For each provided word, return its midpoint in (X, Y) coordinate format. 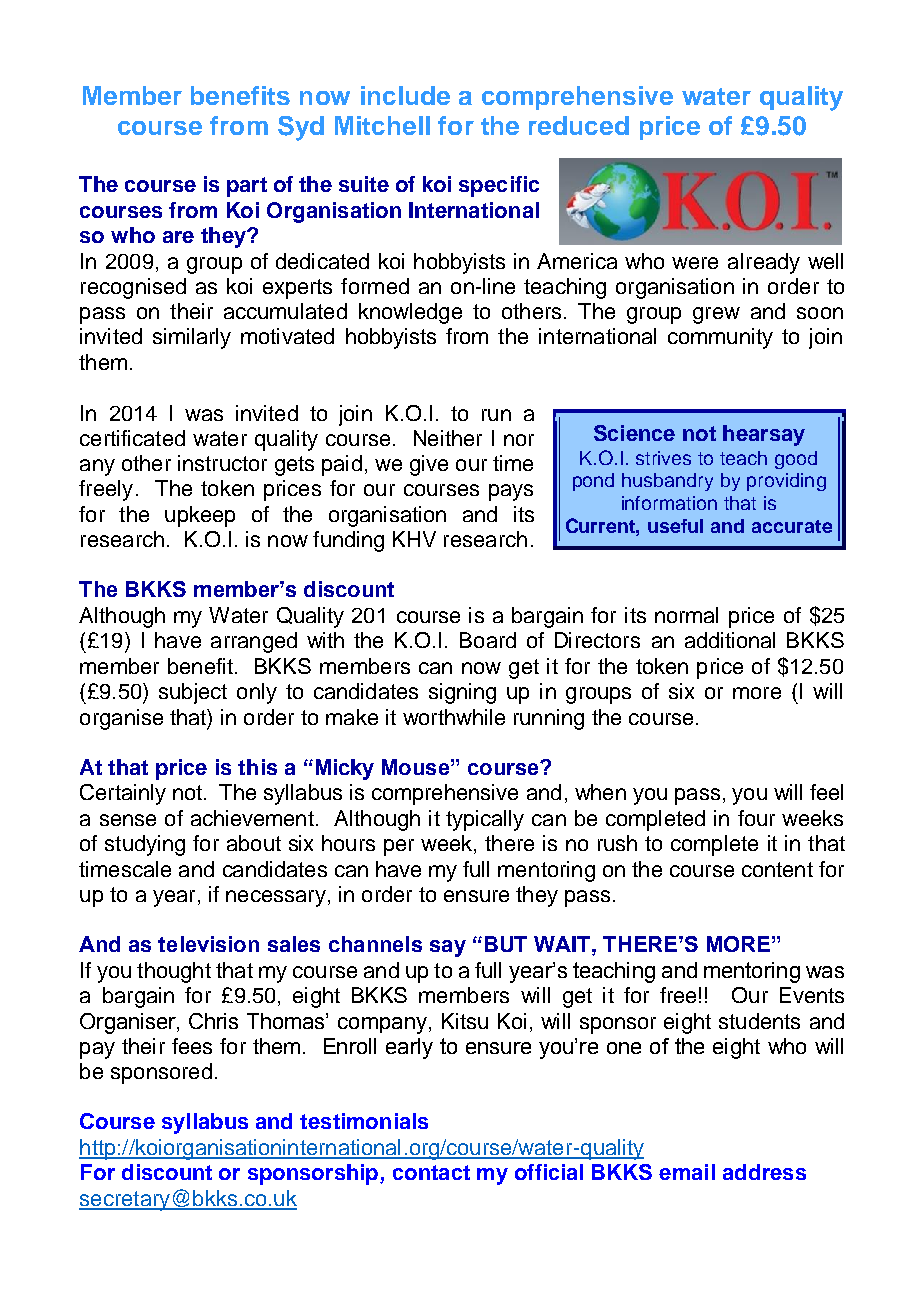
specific (499, 186)
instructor (222, 463)
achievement (252, 818)
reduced (579, 125)
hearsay (764, 435)
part (247, 187)
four (756, 818)
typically (485, 820)
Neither (448, 438)
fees (192, 1046)
